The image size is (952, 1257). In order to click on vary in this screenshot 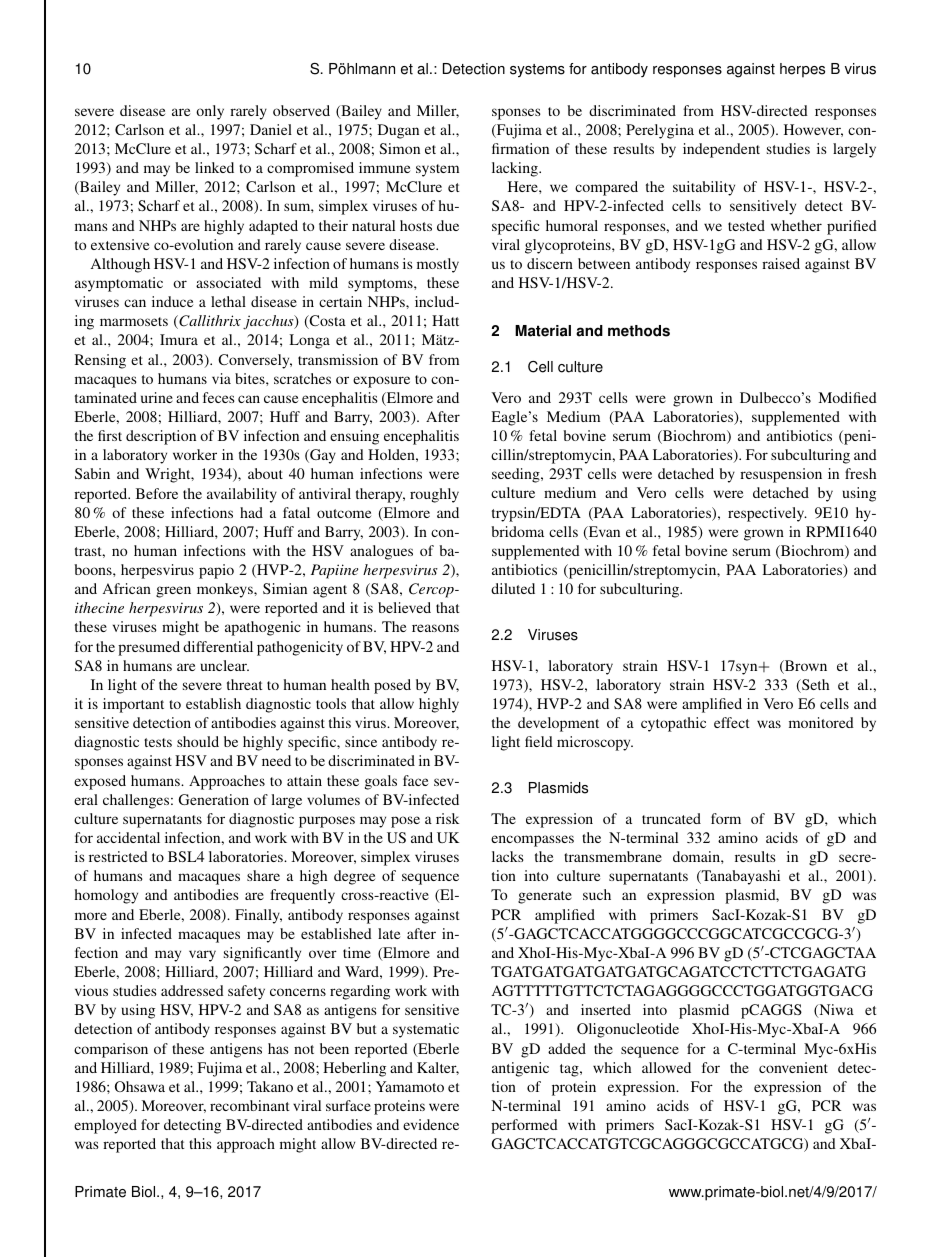, I will do `click(202, 956)`.
